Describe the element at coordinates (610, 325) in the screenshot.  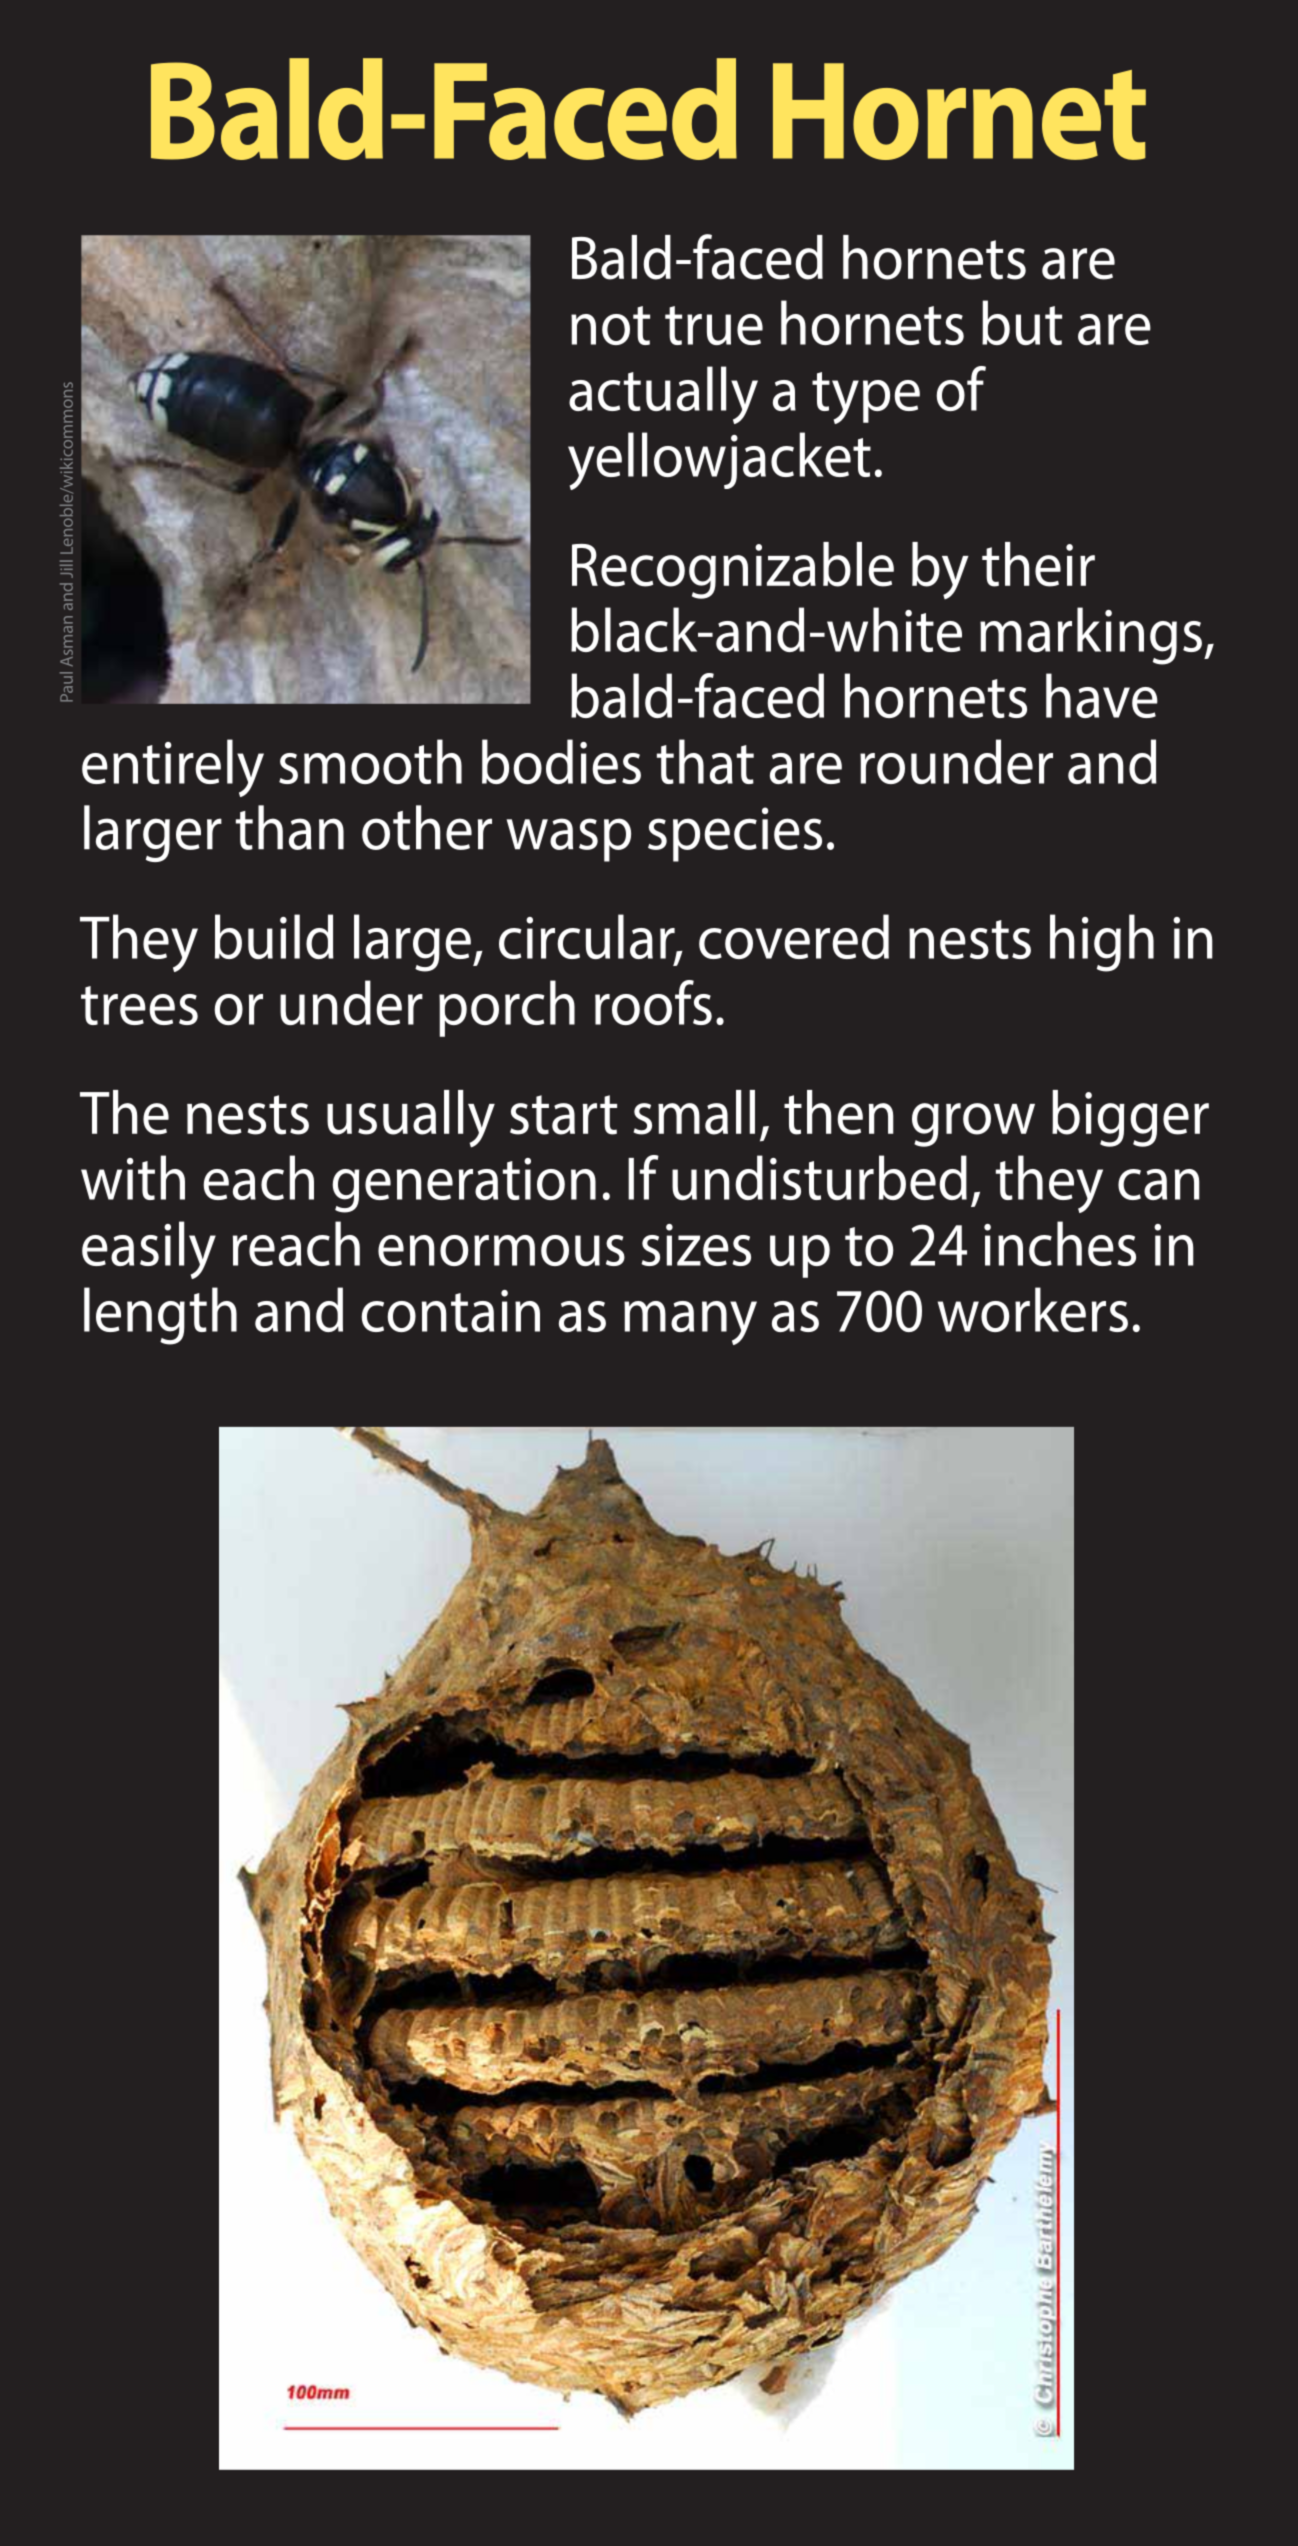
I see `not` at that location.
